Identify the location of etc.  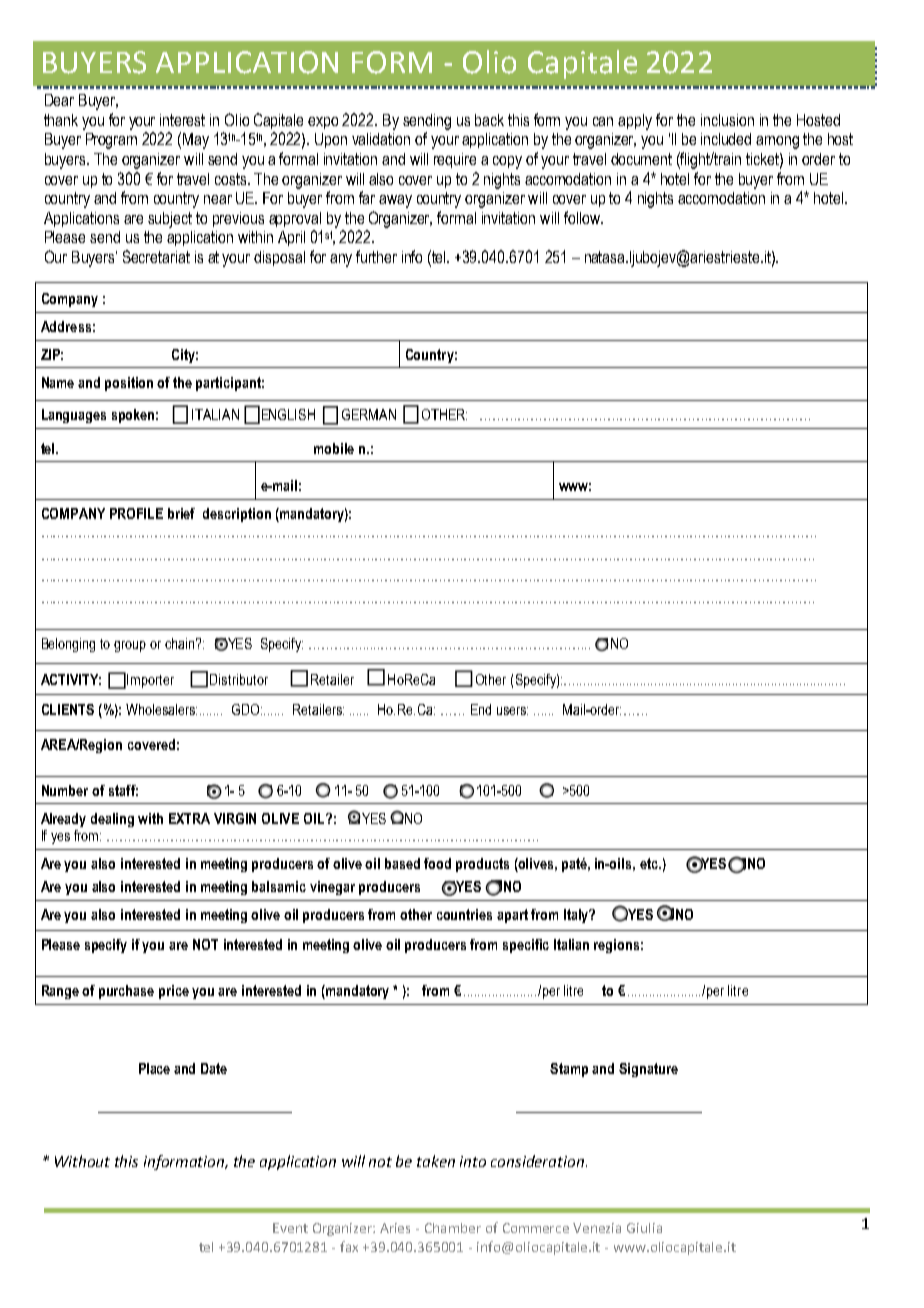
(650, 863).
